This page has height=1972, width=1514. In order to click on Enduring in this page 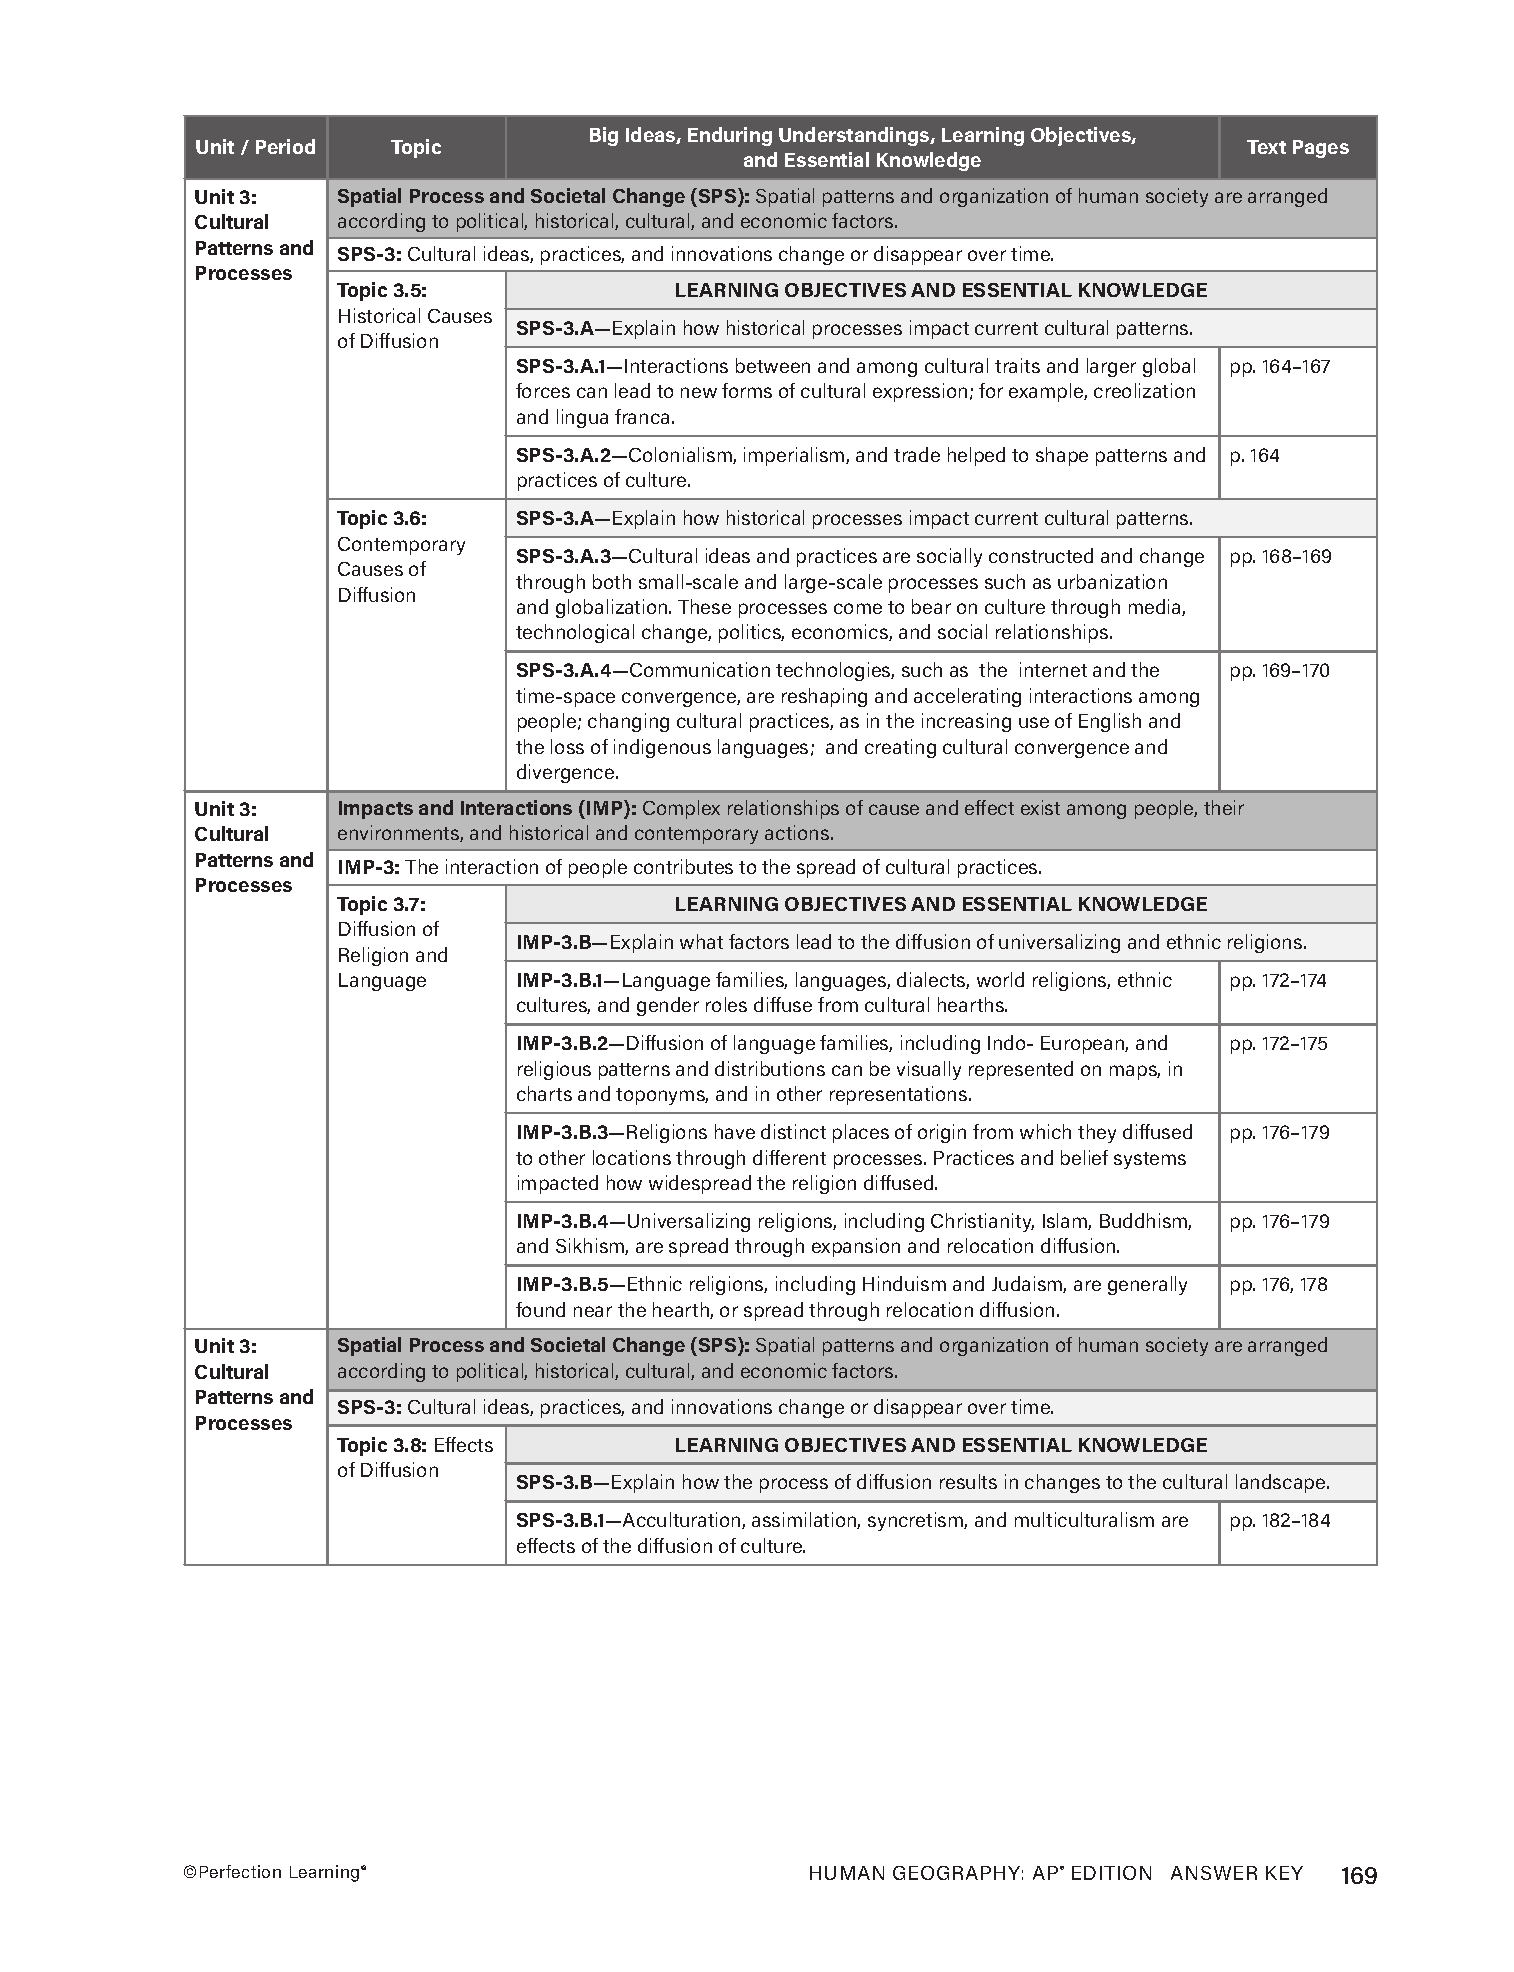, I will do `click(730, 136)`.
